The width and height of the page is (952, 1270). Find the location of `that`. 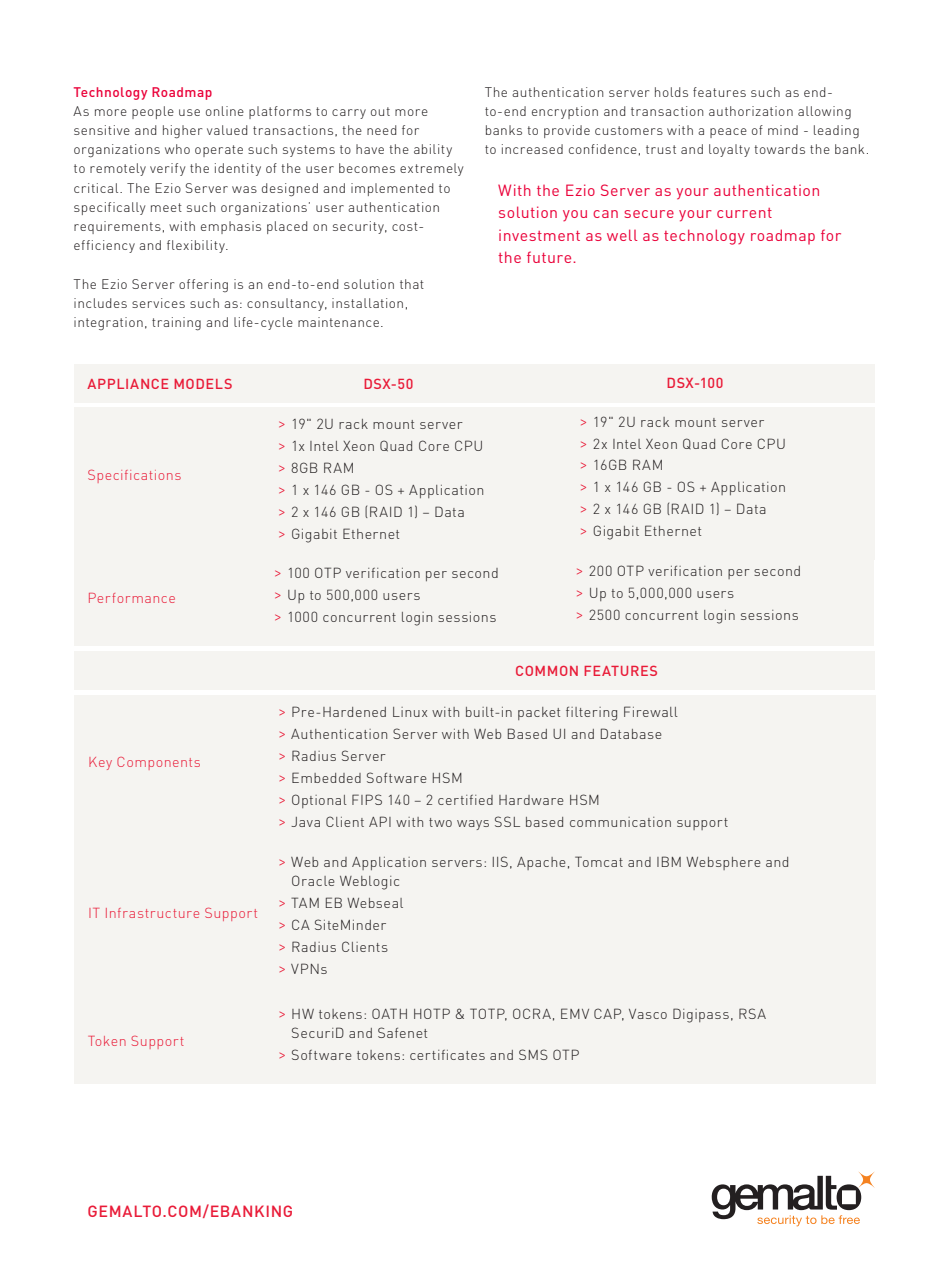

that is located at coordinates (412, 284).
